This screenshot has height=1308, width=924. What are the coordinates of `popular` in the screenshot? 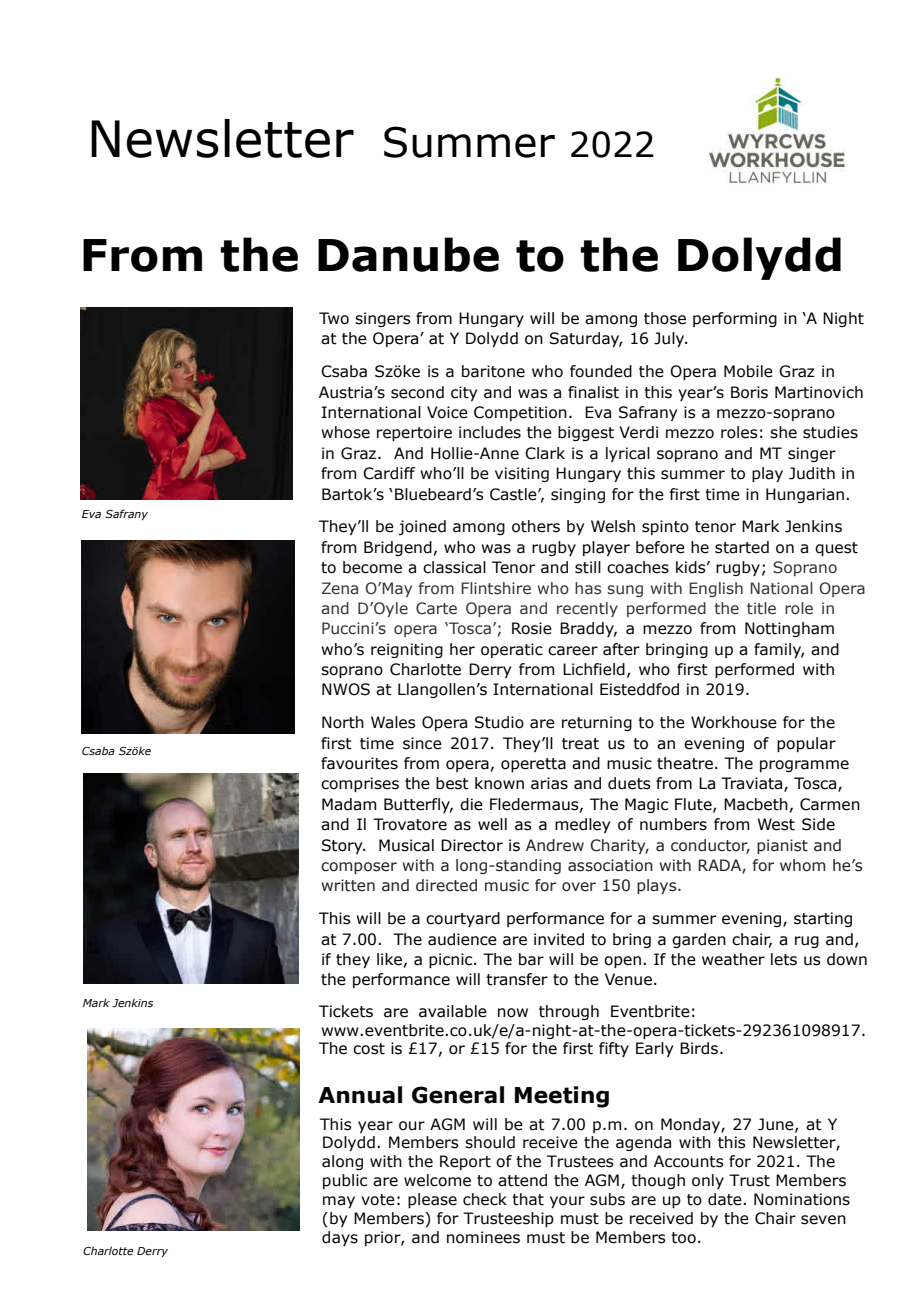 It's located at (806, 744).
